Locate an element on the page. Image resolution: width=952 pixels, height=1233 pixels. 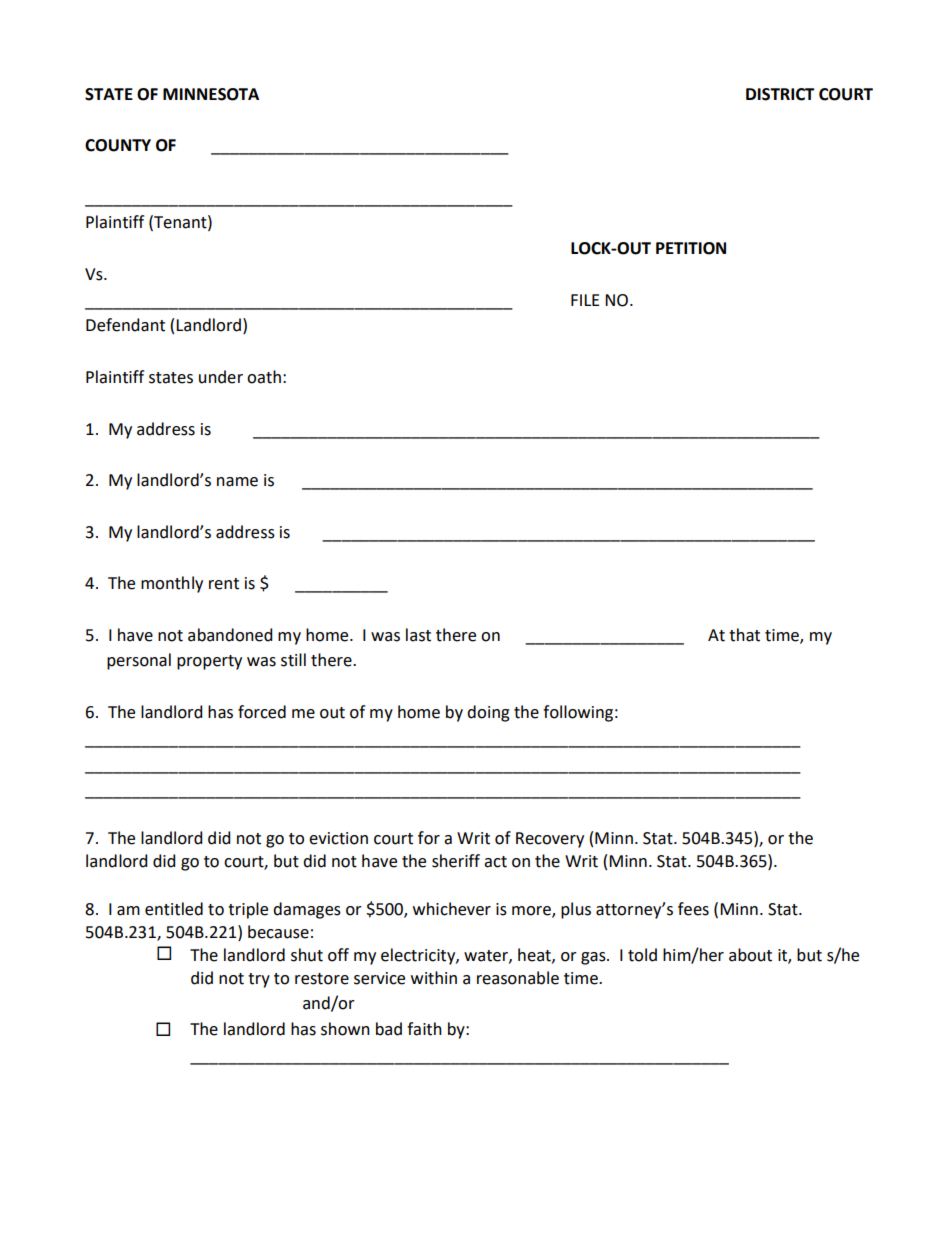
monthly is located at coordinates (172, 584).
